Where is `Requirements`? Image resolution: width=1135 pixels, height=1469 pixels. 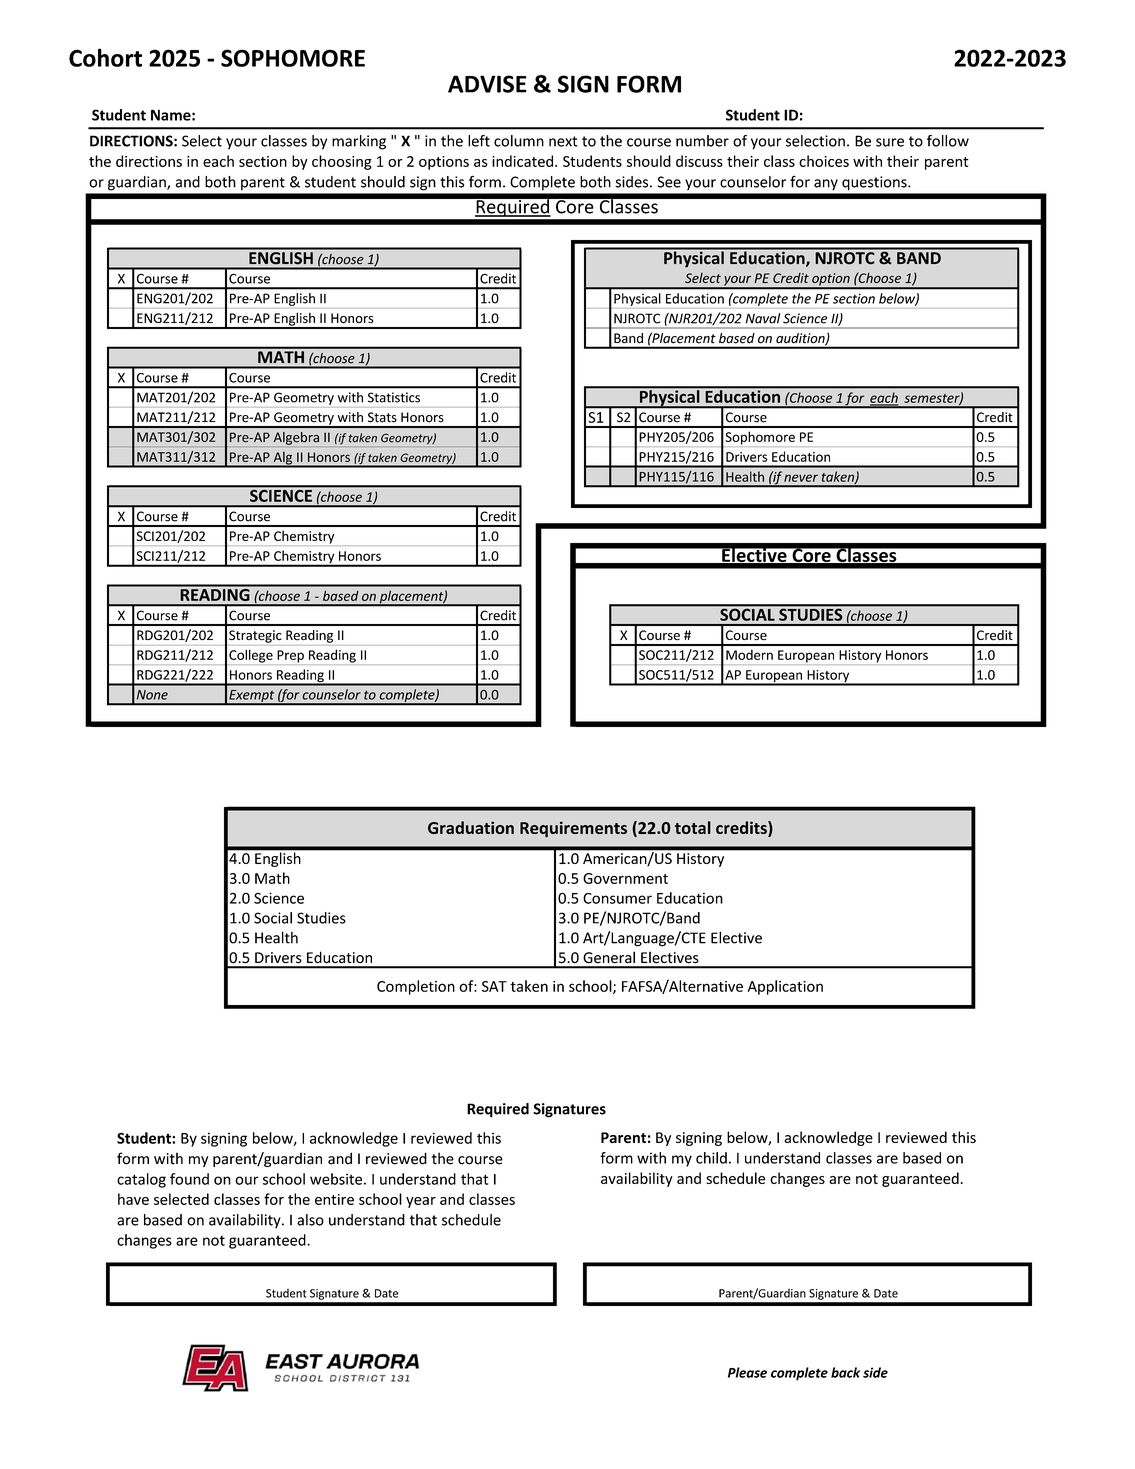
Requirements is located at coordinates (573, 829).
